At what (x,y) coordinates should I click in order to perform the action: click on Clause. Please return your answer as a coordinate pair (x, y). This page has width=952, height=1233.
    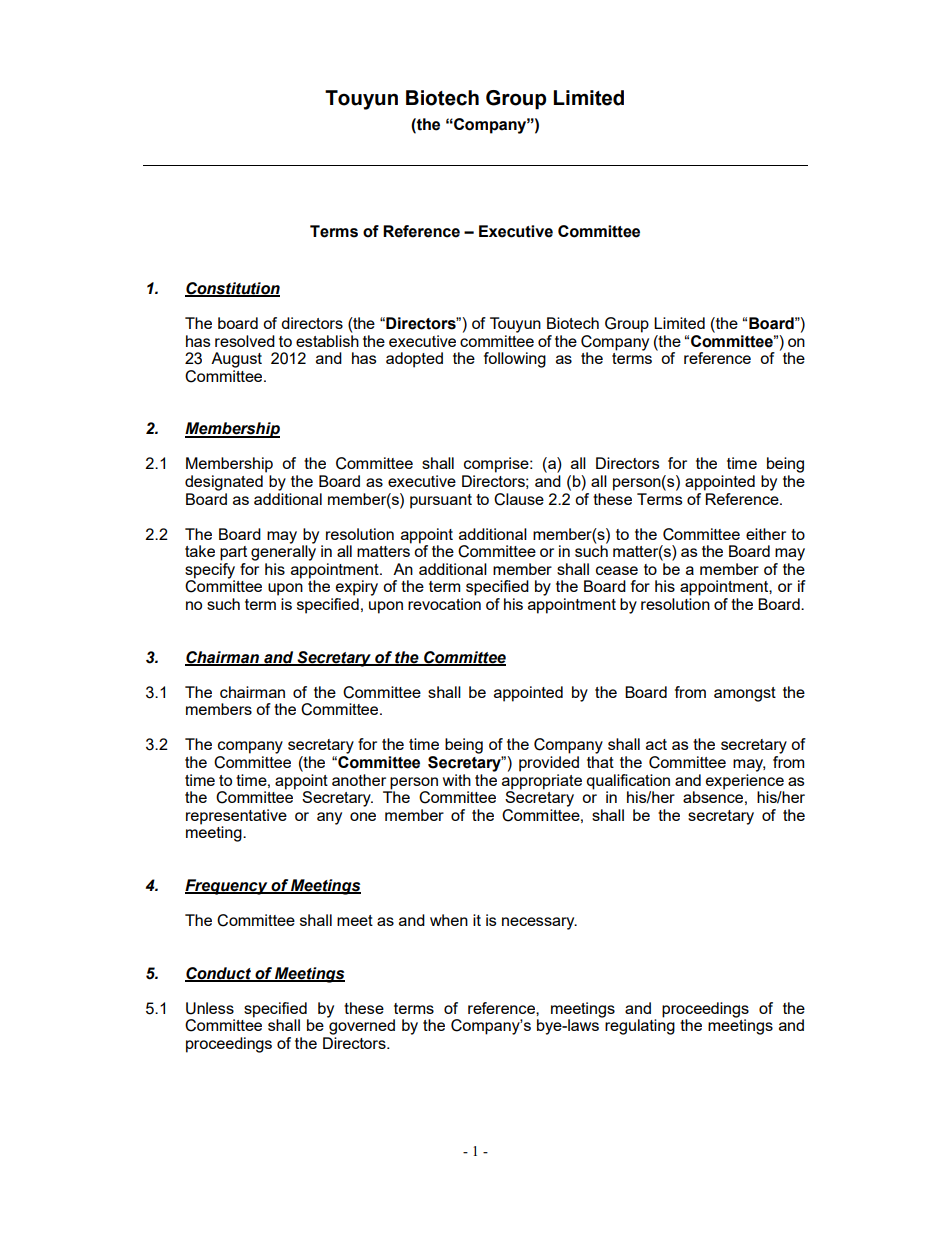
    Looking at the image, I should click on (519, 499).
